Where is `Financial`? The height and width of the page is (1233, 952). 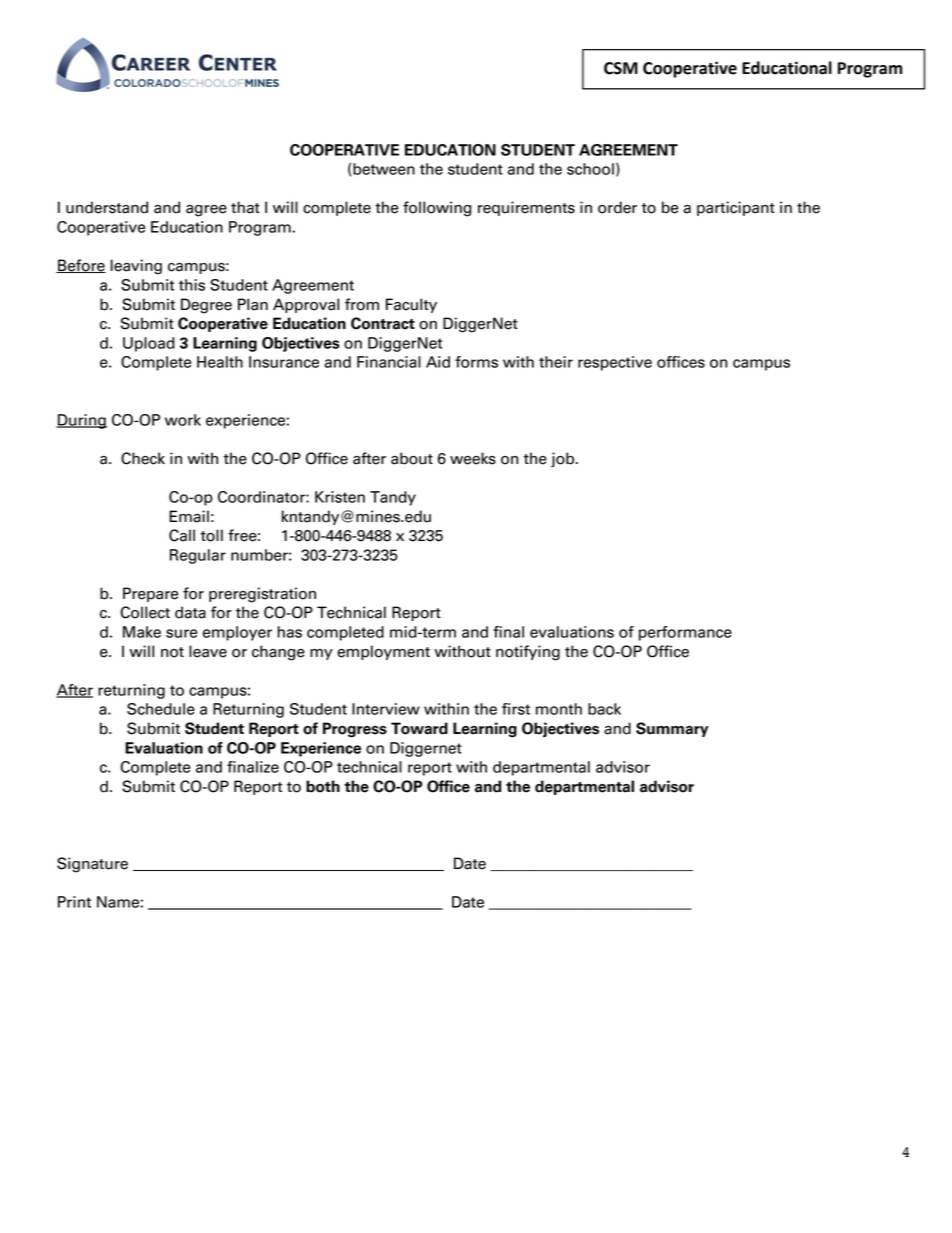 Financial is located at coordinates (389, 362).
